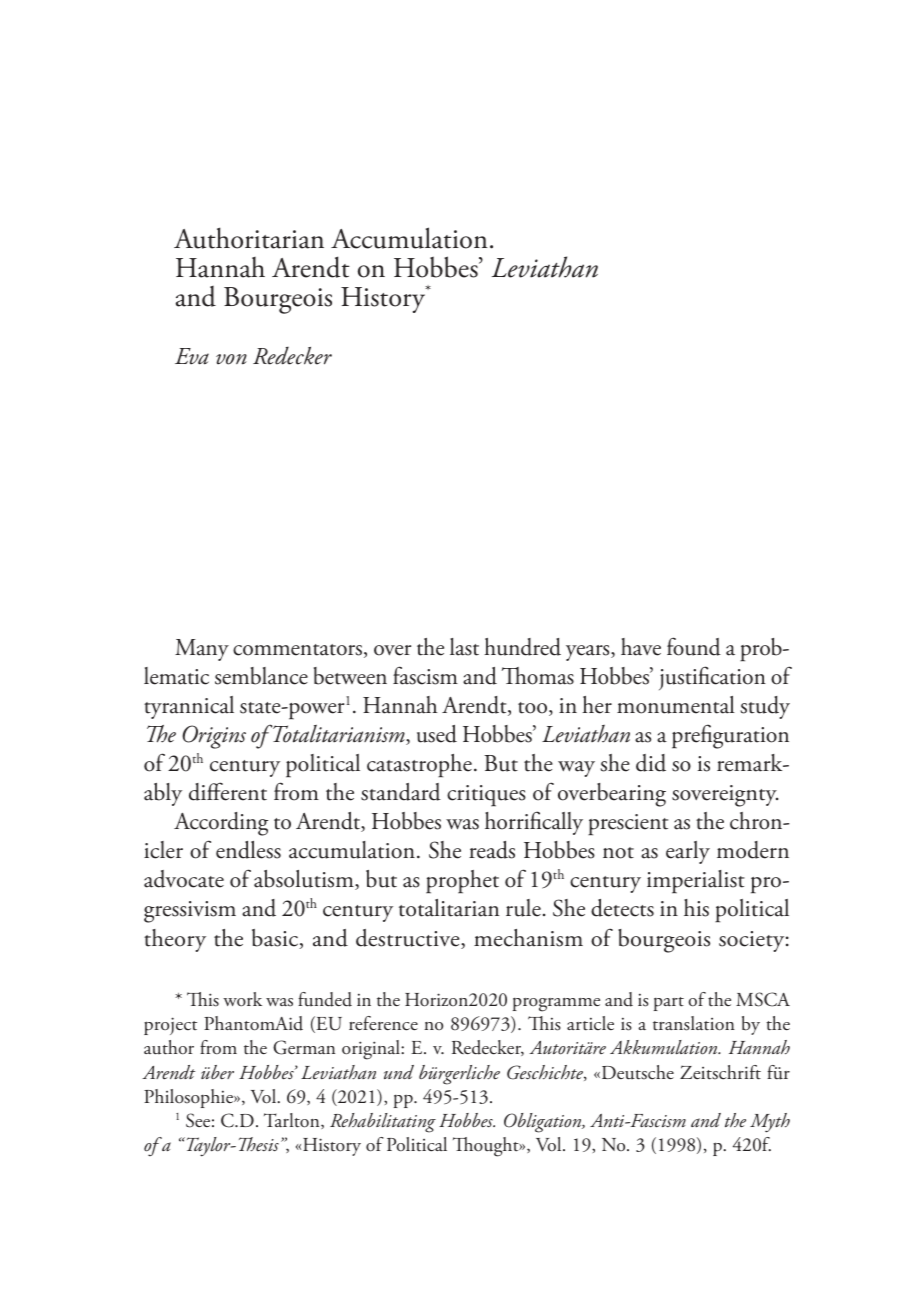  Describe the element at coordinates (304, 1047) in the page. I see `German` at that location.
